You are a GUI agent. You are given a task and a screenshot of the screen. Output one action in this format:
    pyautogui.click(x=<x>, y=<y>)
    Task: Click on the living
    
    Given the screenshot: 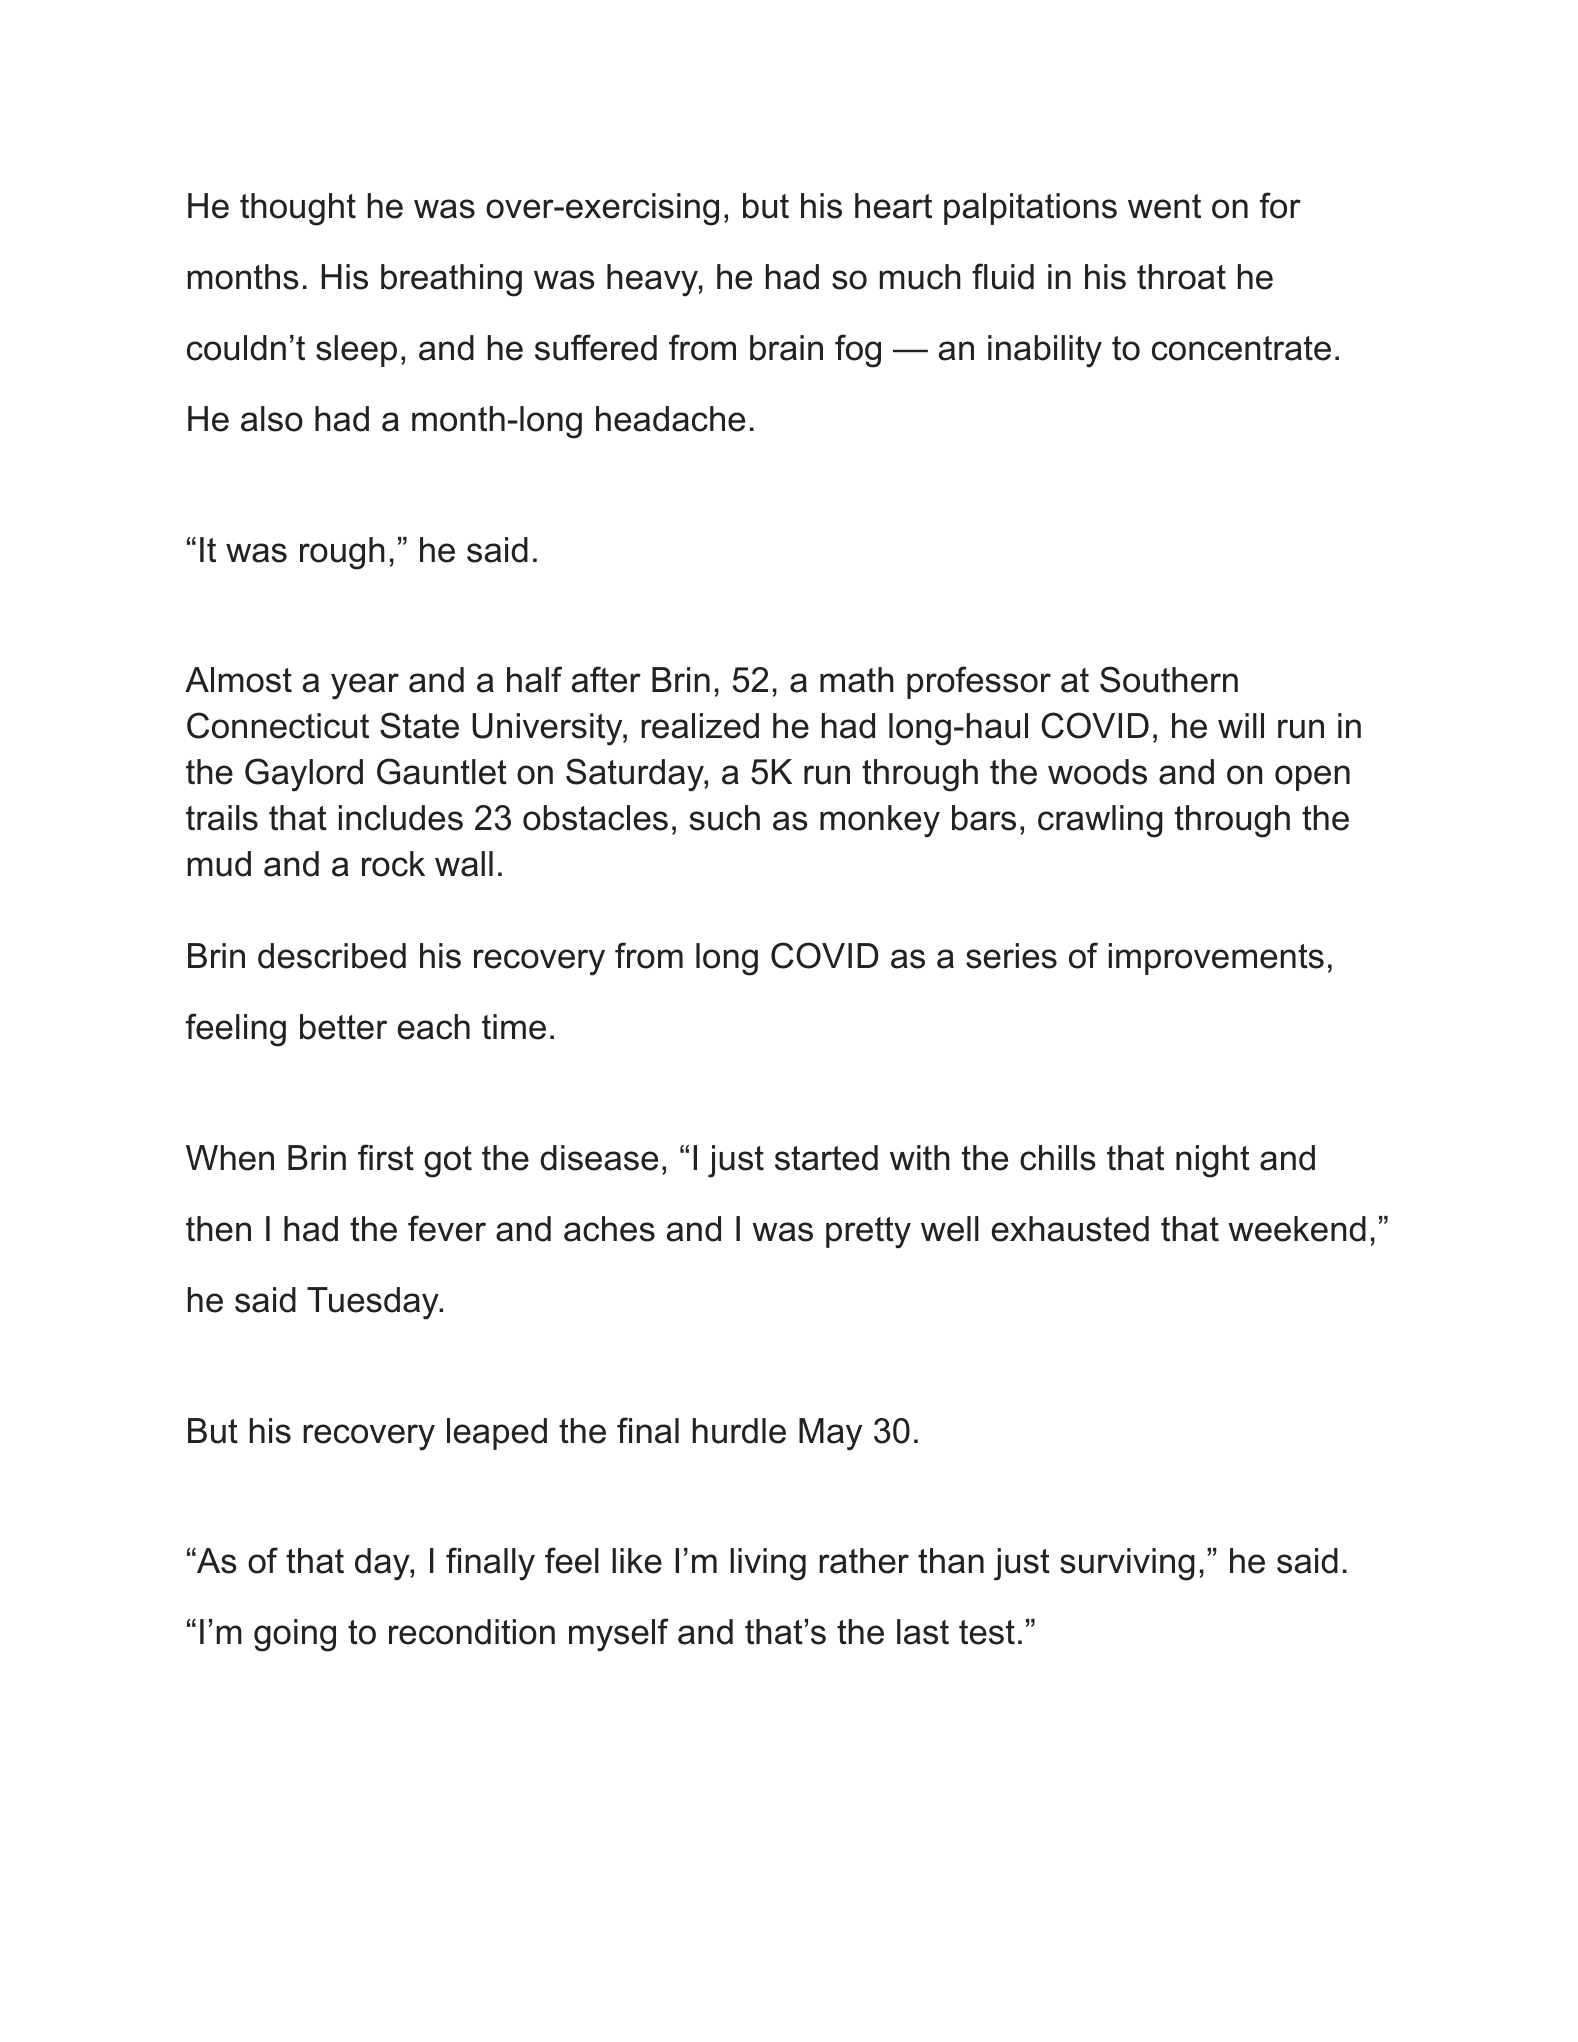 What is the action you would take?
    pyautogui.click(x=768, y=1564)
